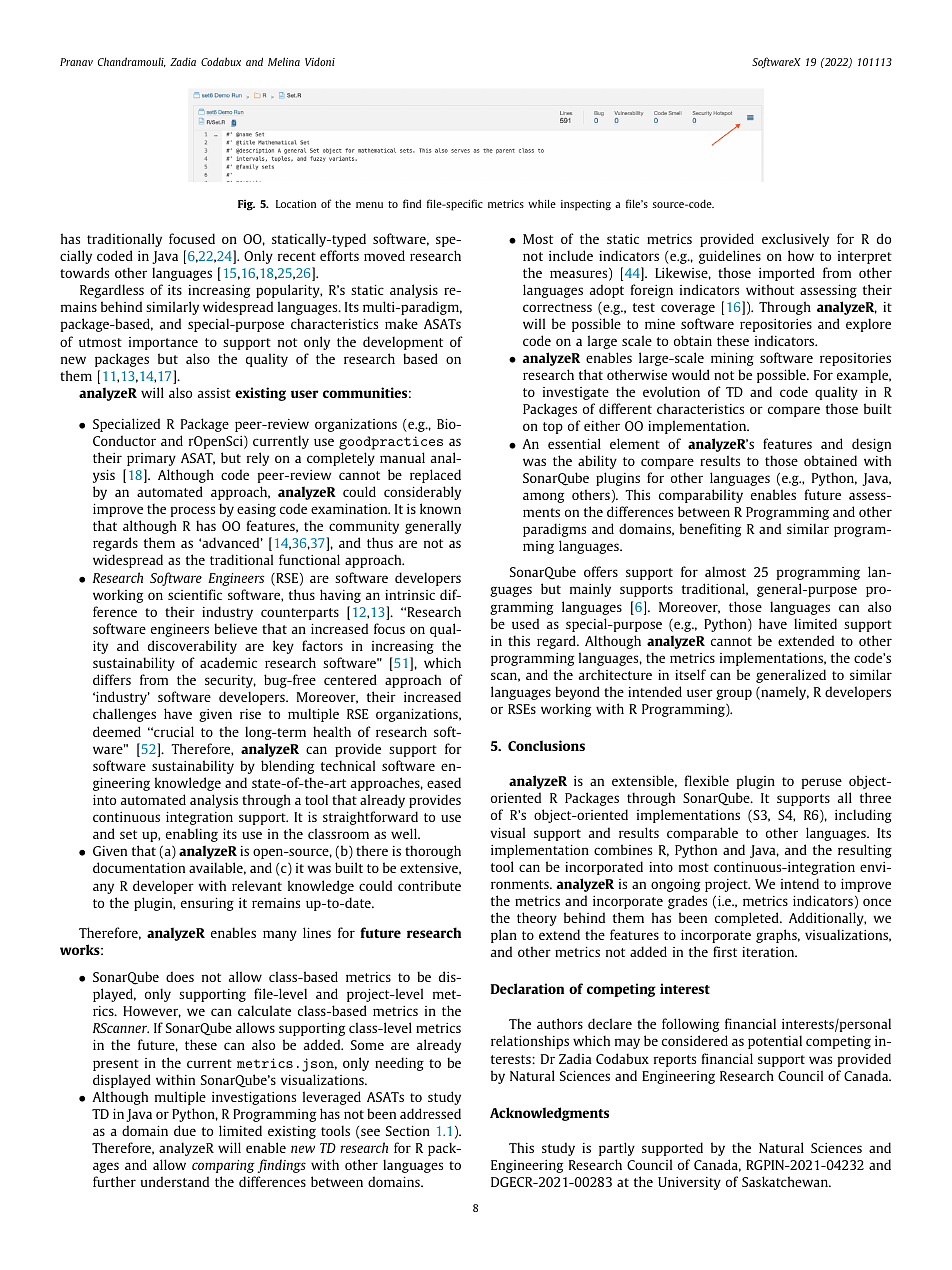 Image resolution: width=952 pixels, height=1270 pixels. I want to click on design, so click(871, 445).
